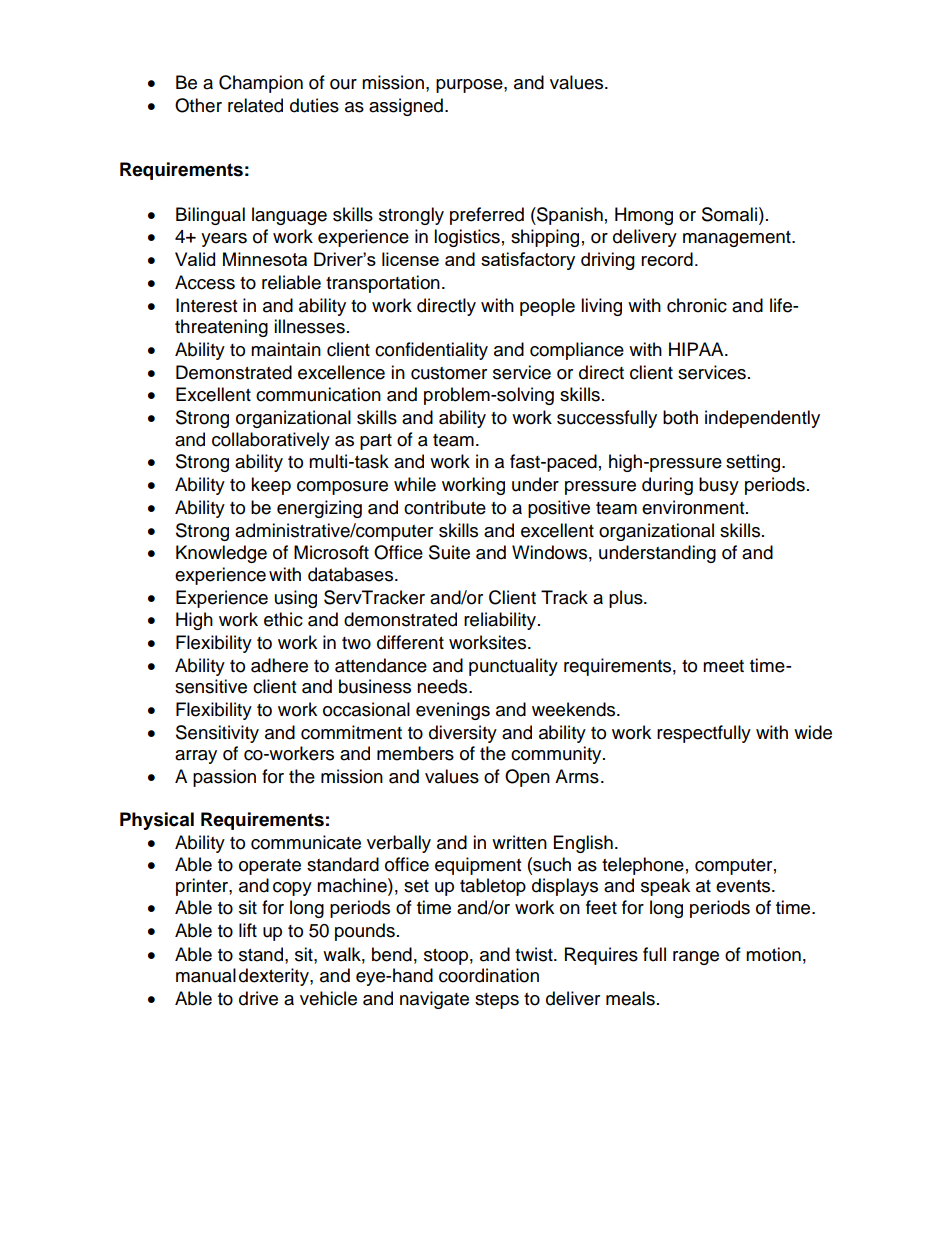 The image size is (952, 1233). Describe the element at coordinates (489, 975) in the screenshot. I see `coordination` at that location.
